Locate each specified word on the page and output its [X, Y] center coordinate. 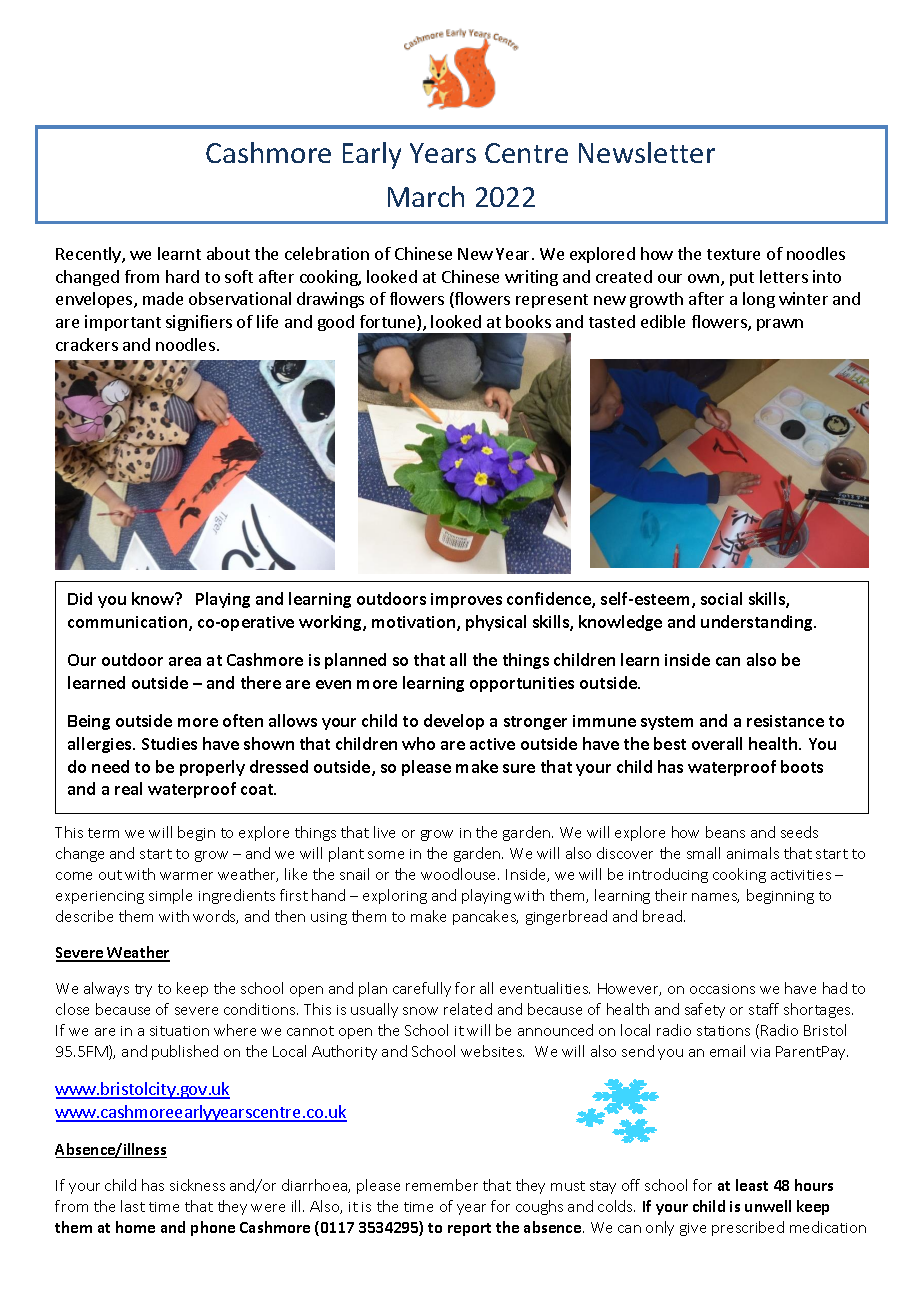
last [133, 1206]
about [228, 253]
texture [733, 254]
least [752, 1185]
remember [442, 1185]
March [426, 196]
